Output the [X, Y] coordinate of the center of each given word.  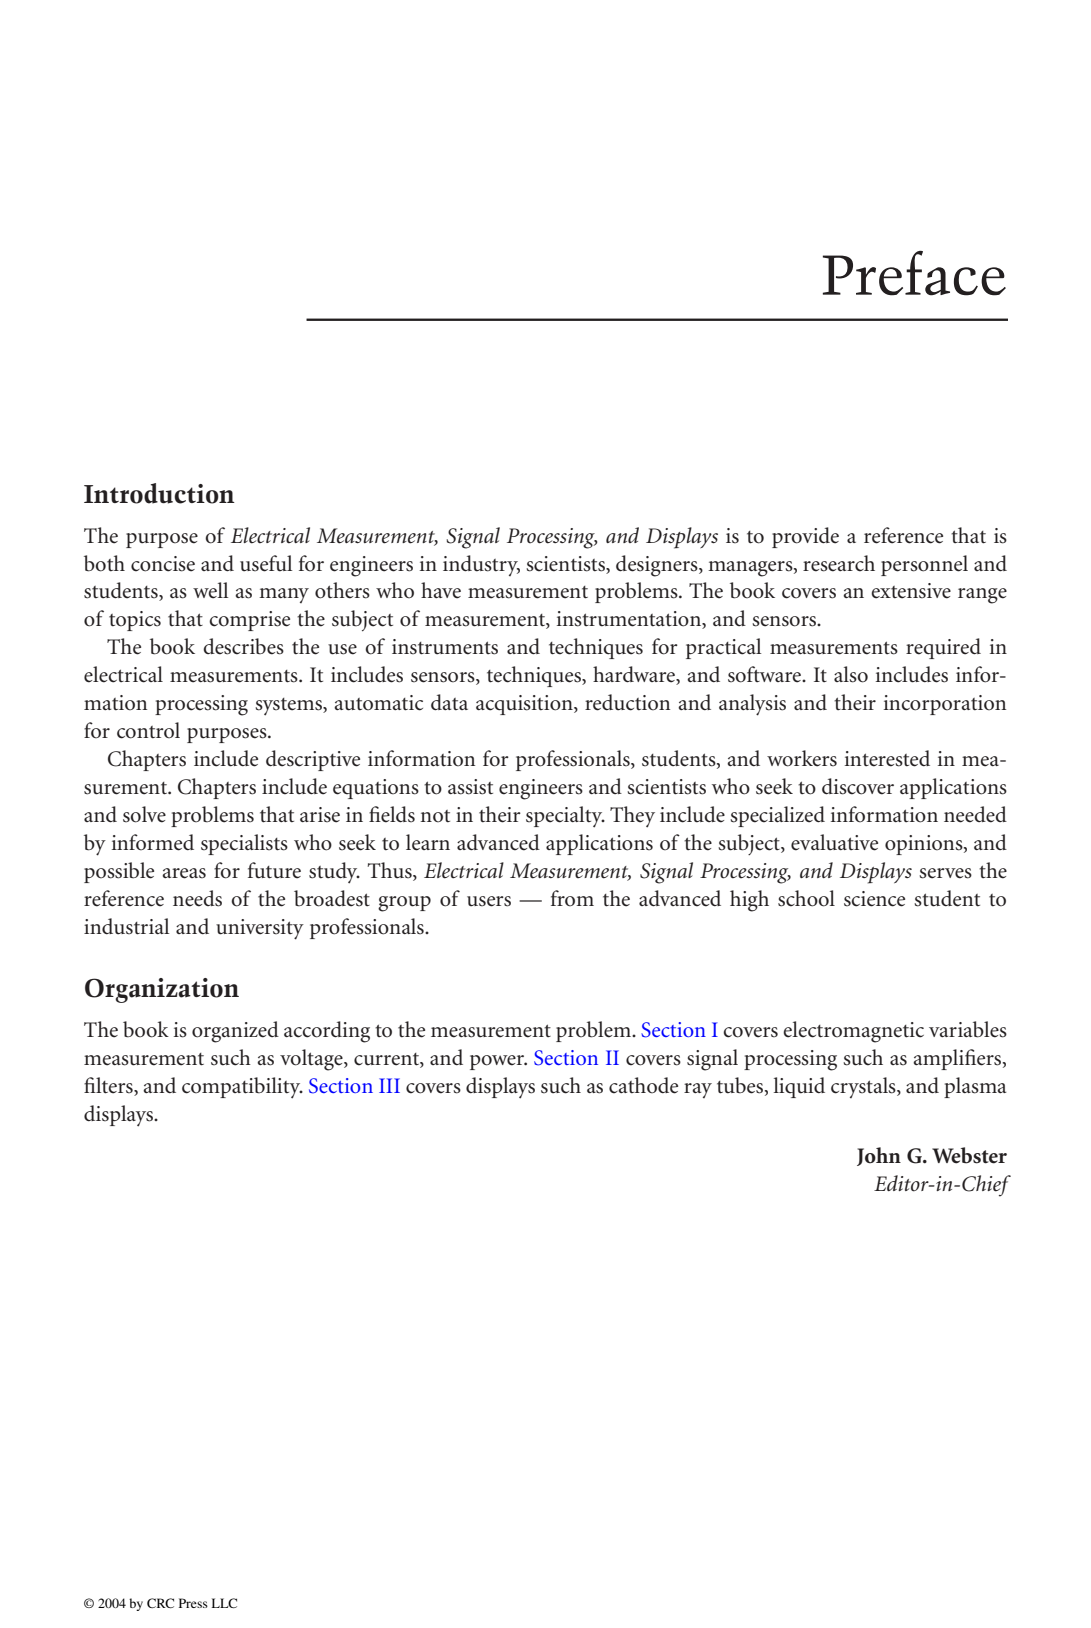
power [498, 1062]
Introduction [159, 493]
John [879, 1156]
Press [193, 1603]
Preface [914, 273]
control [148, 730]
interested [887, 758]
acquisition [525, 705]
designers [658, 566]
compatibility [242, 1088]
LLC [224, 1603]
